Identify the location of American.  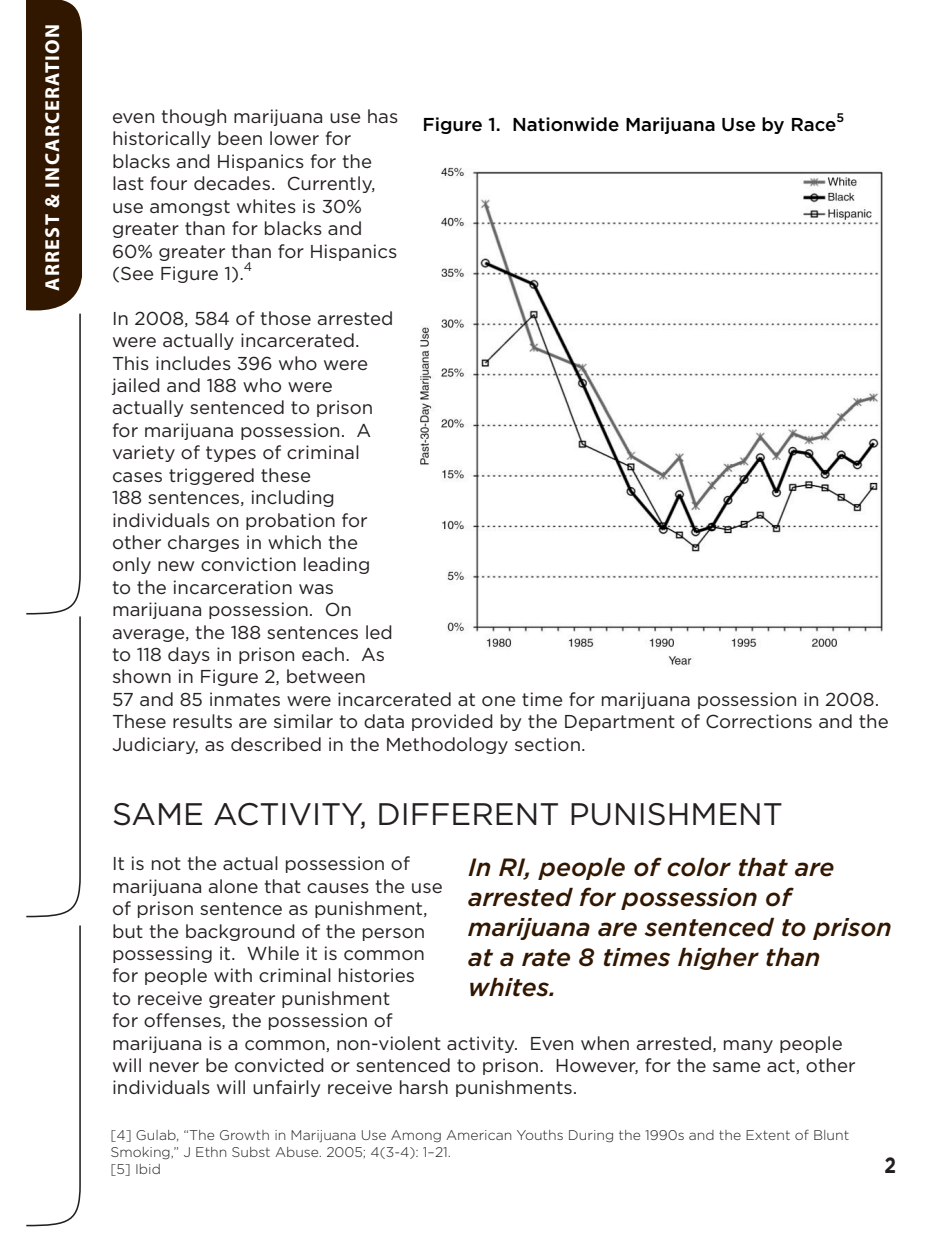
(478, 1135).
